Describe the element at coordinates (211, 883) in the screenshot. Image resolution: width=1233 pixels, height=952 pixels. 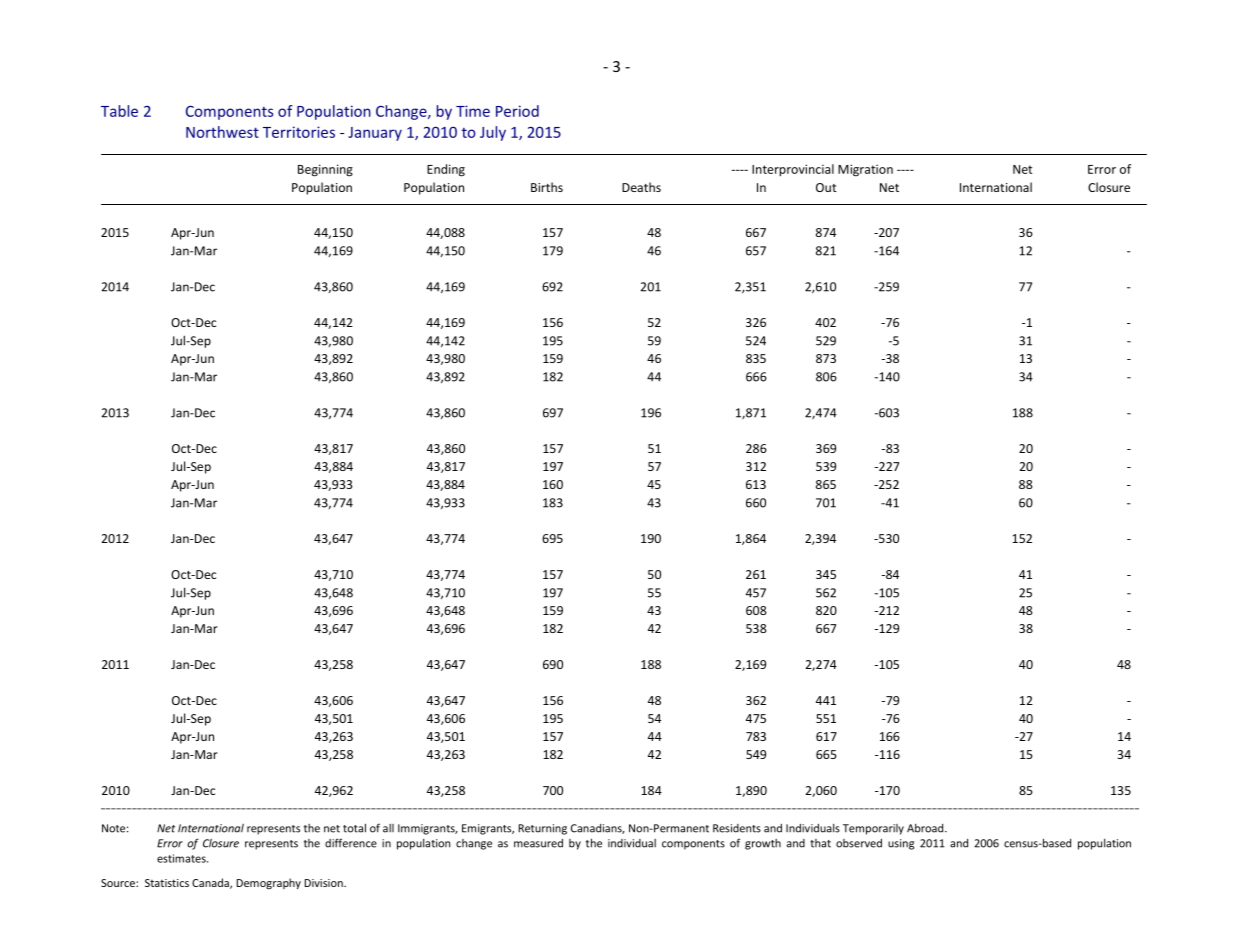
I see `Canada` at that location.
